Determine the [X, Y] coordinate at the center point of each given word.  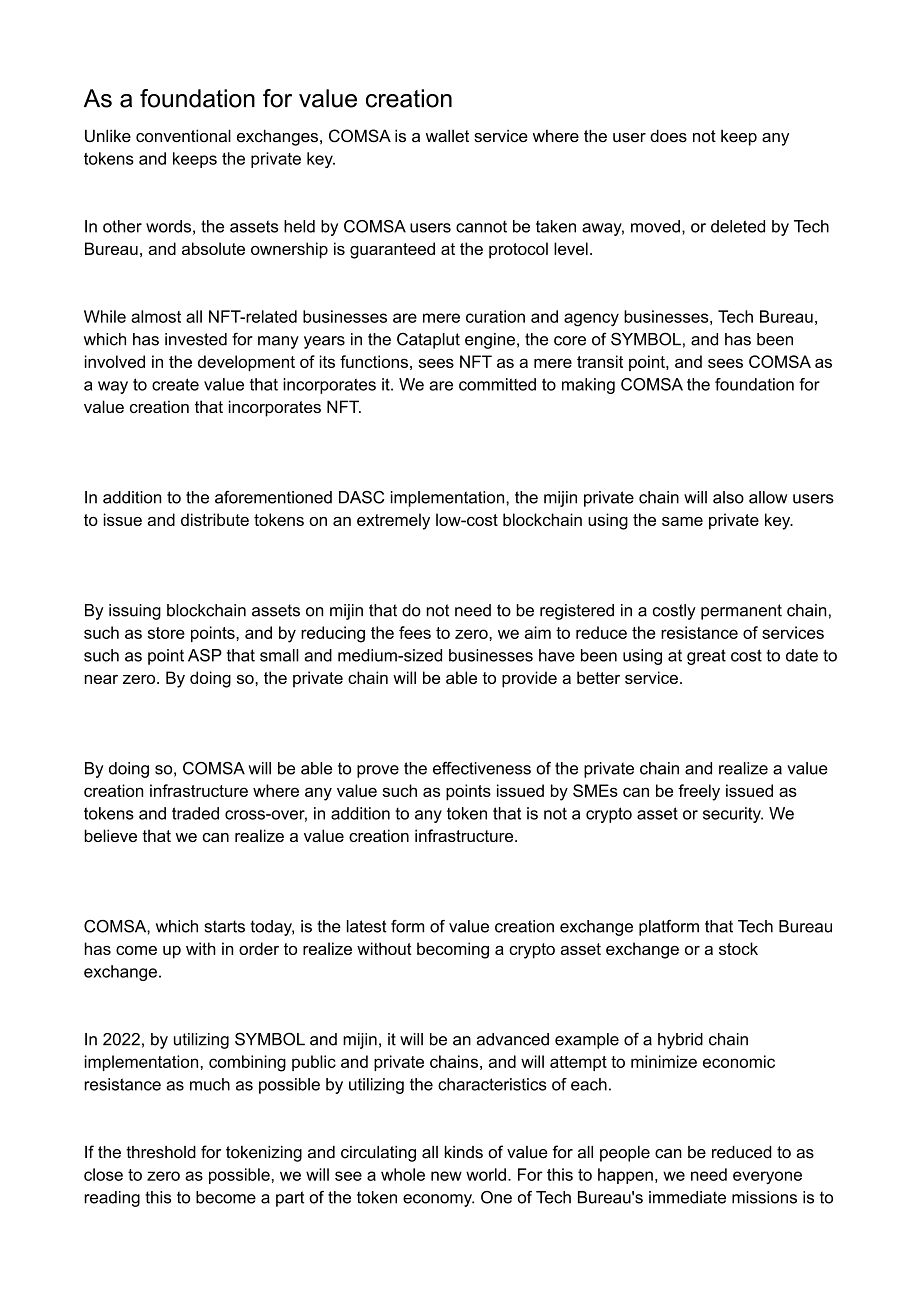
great [706, 657]
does [668, 135]
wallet [447, 135]
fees [415, 632]
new [446, 1176]
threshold [161, 1152]
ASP [205, 655]
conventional [183, 135]
